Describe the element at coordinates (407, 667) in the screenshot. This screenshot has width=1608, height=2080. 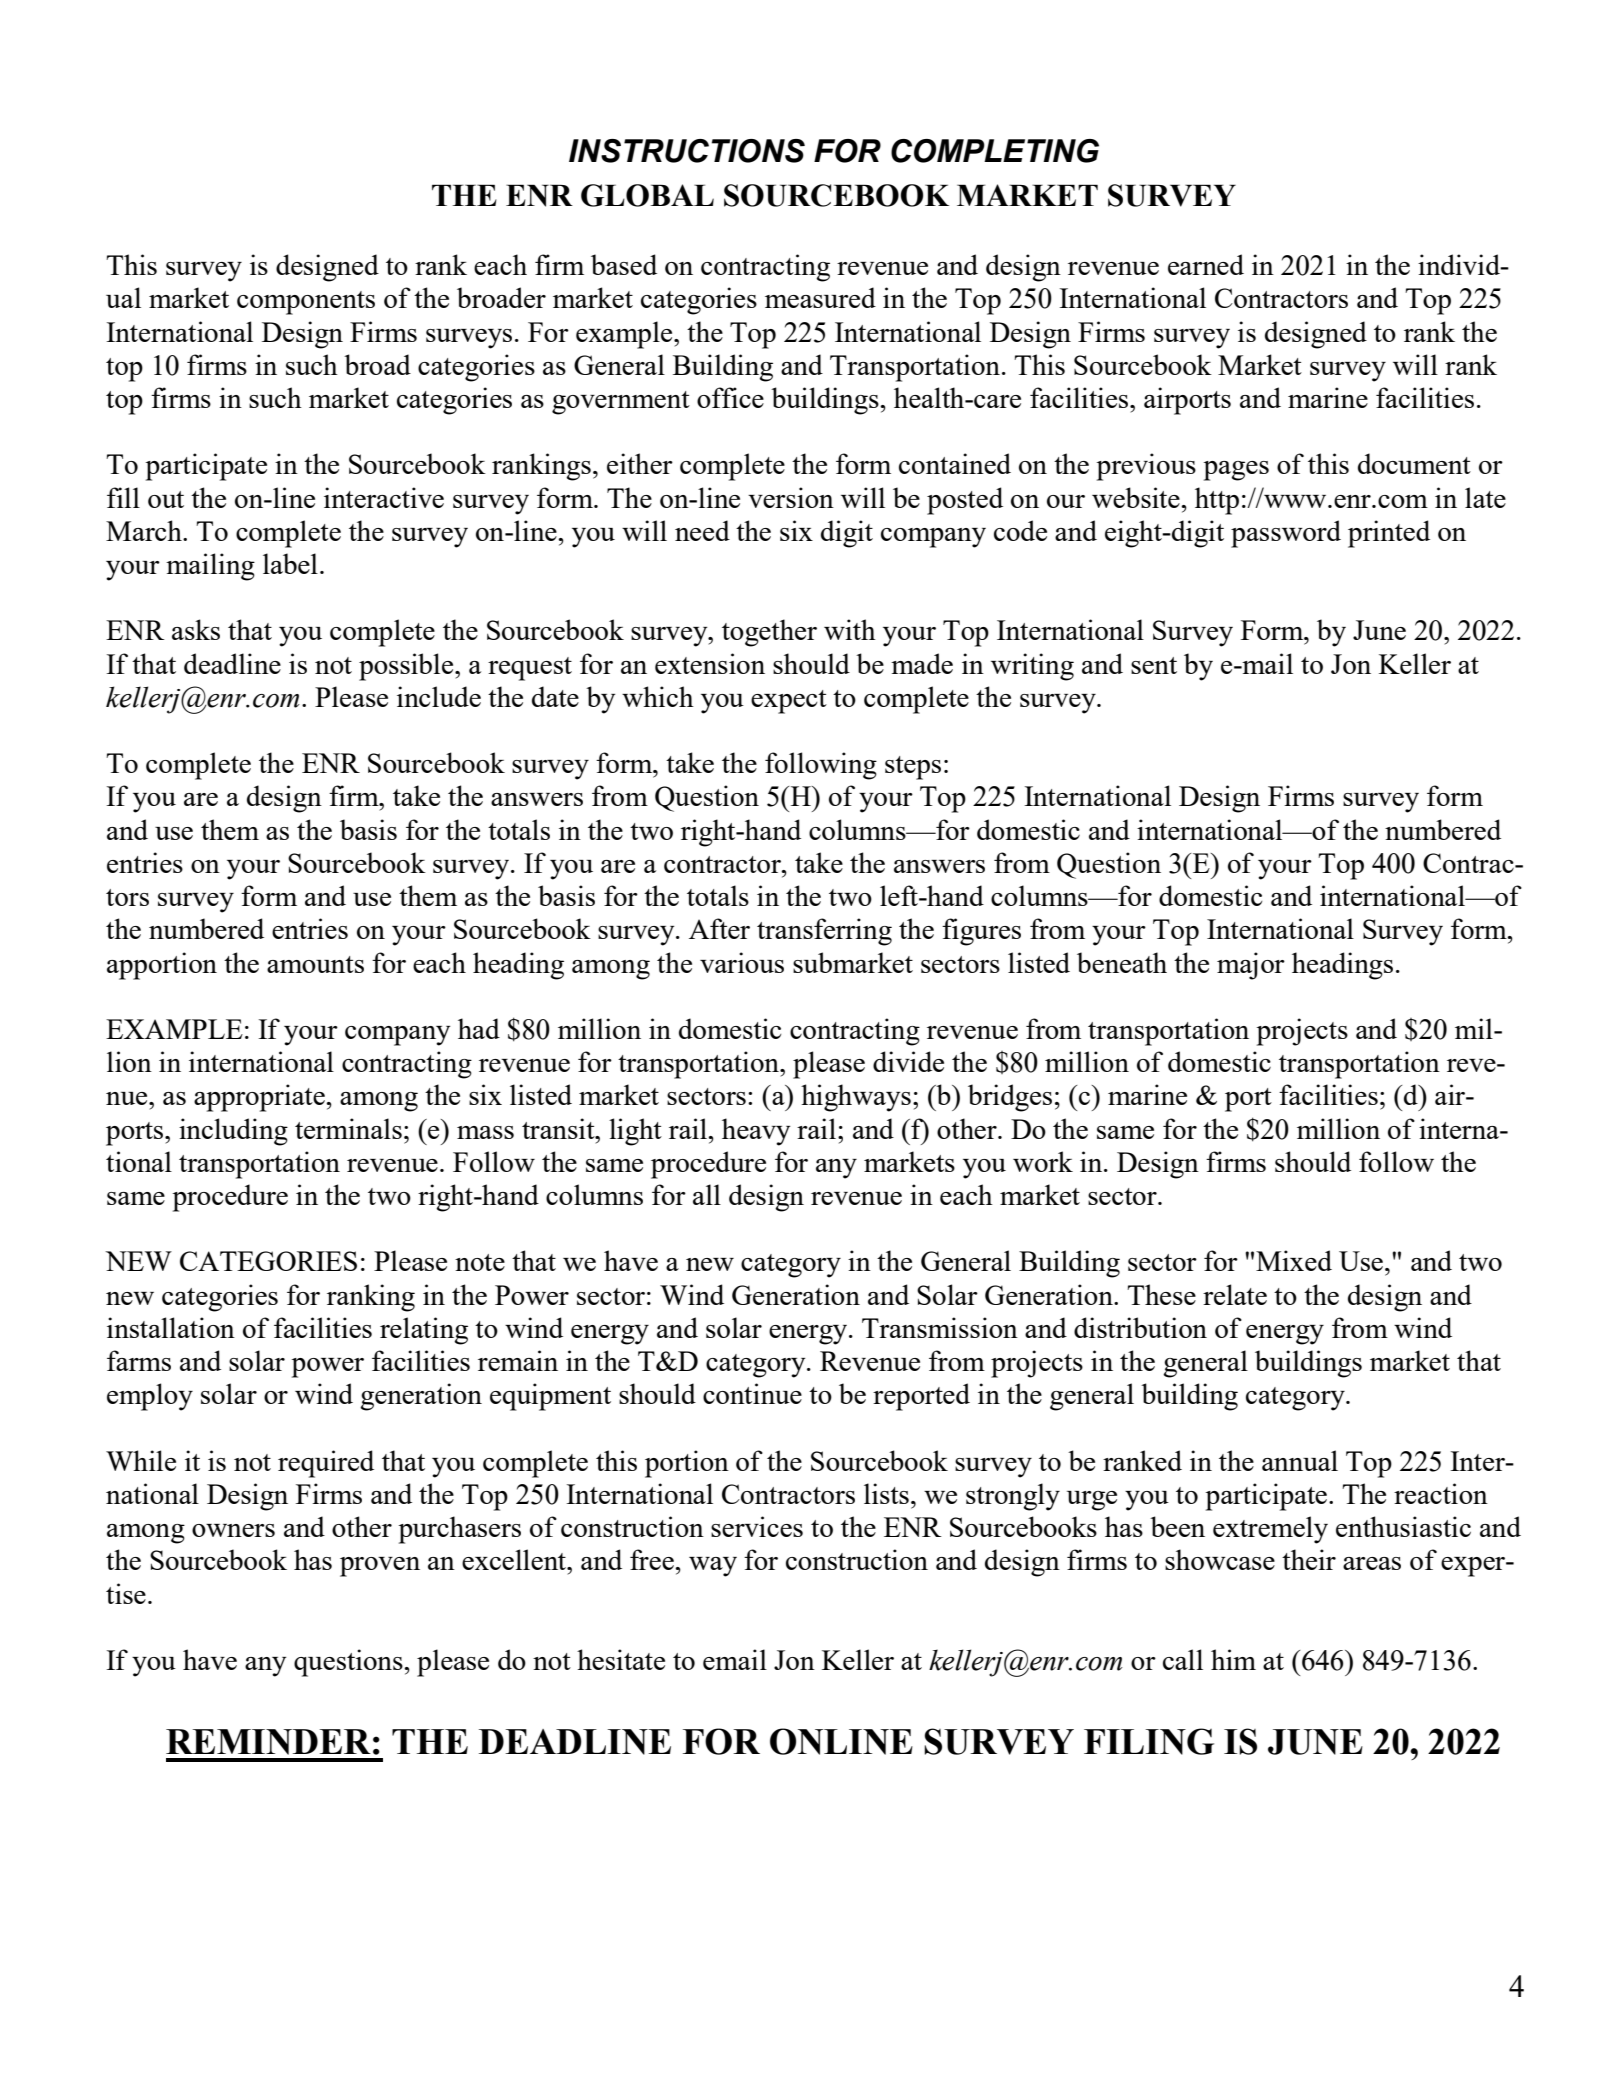
I see `possible` at that location.
